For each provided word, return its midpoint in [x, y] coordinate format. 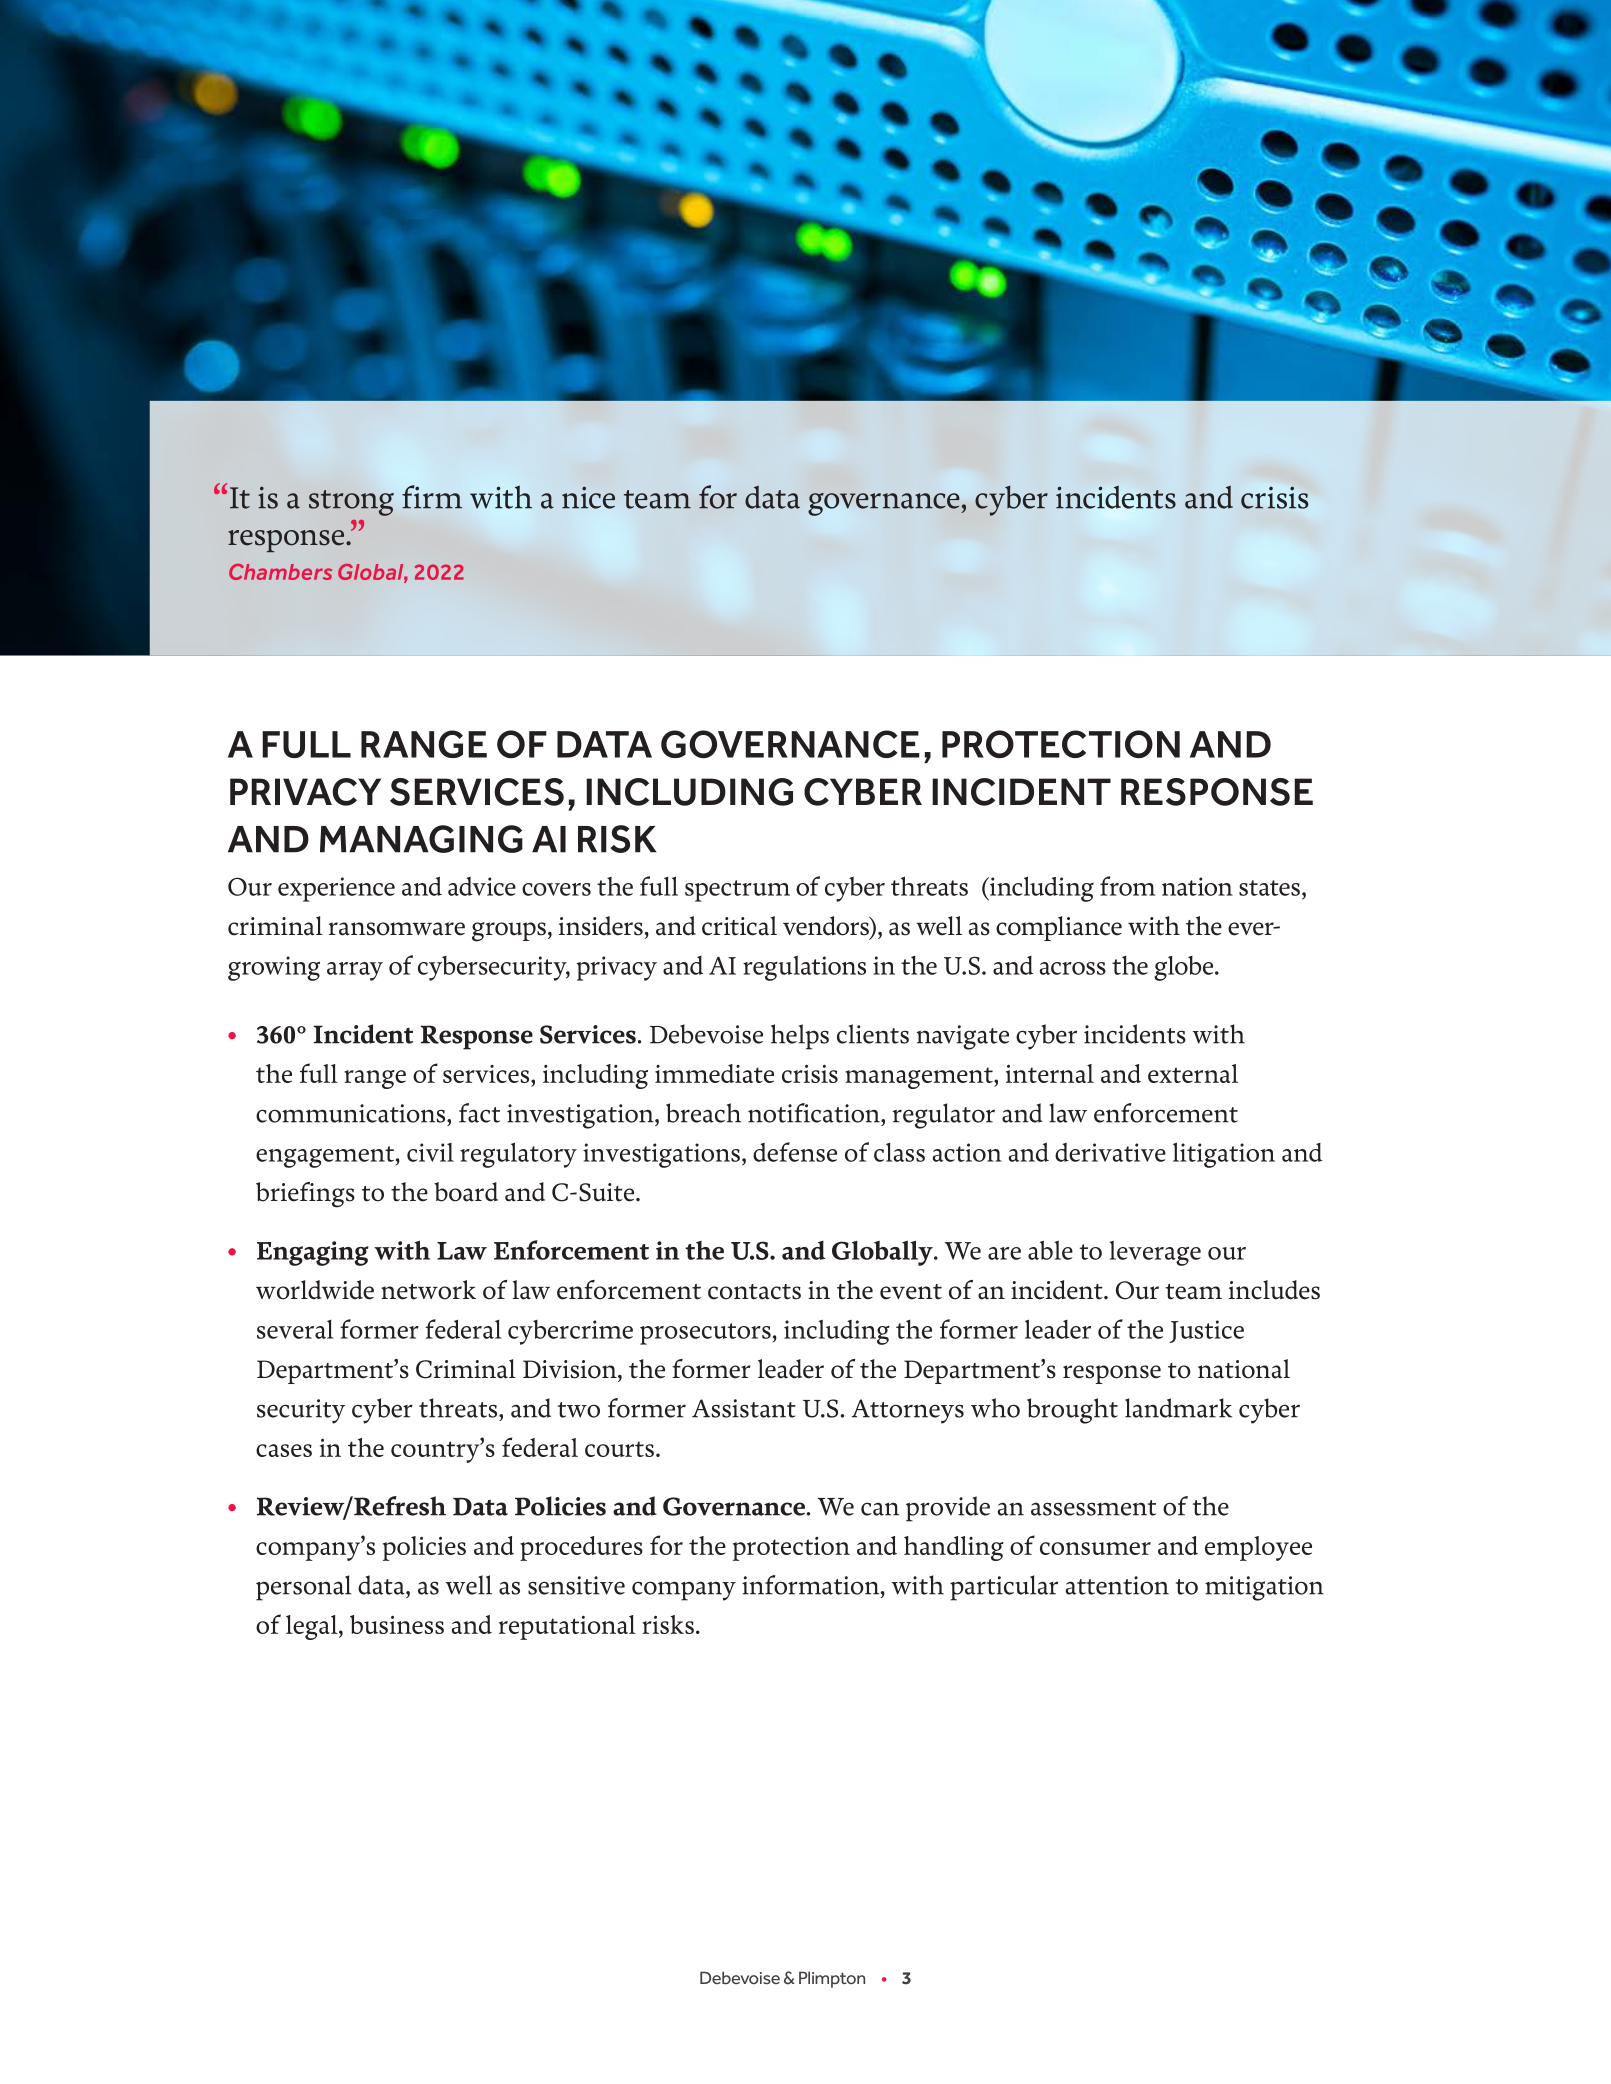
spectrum [737, 891]
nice [588, 497]
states [1269, 888]
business [397, 1624]
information [812, 1585]
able [1050, 1250]
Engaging [313, 1253]
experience [336, 889]
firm [432, 497]
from [1127, 886]
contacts [754, 1292]
